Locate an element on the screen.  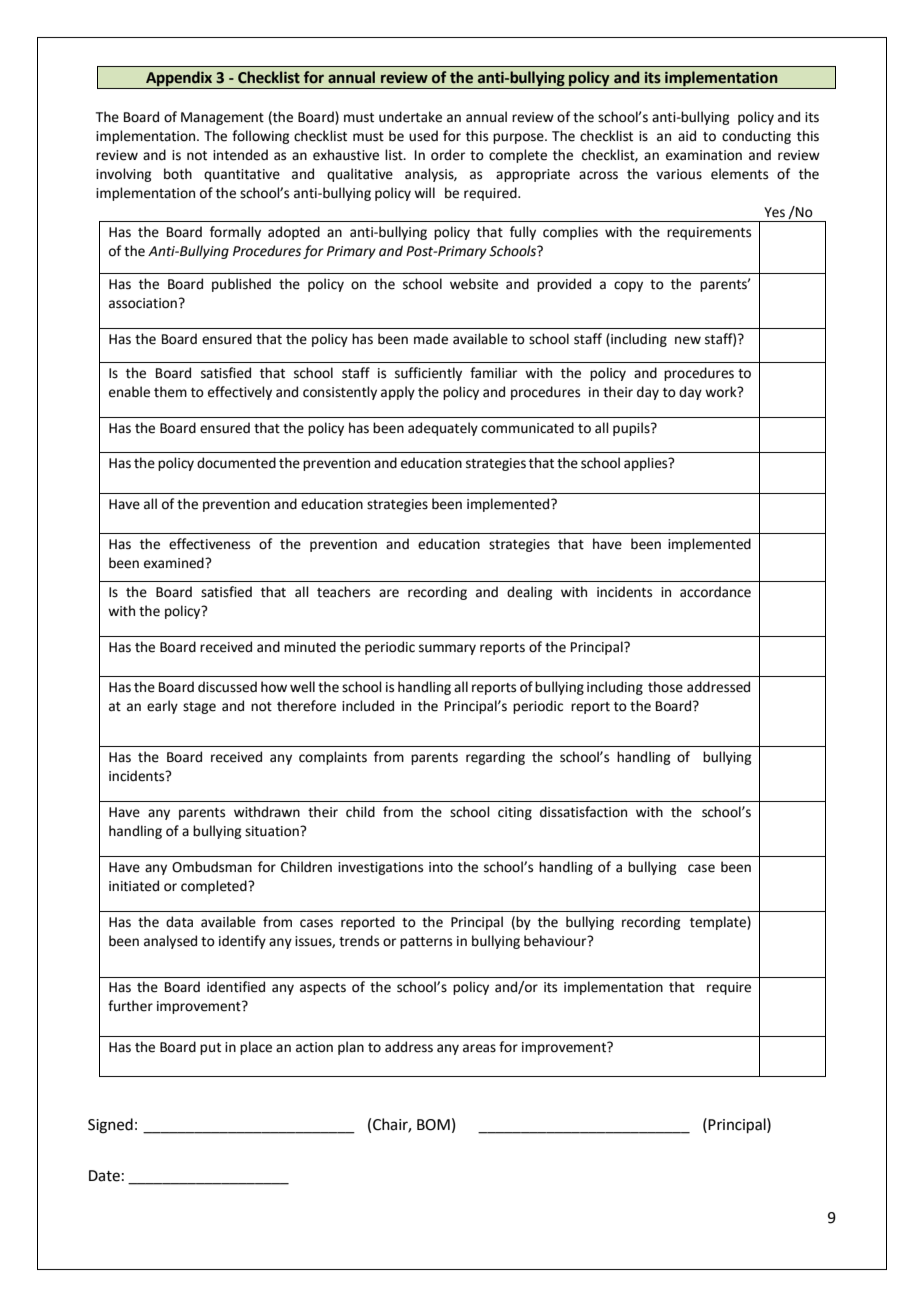
new is located at coordinates (688, 340).
